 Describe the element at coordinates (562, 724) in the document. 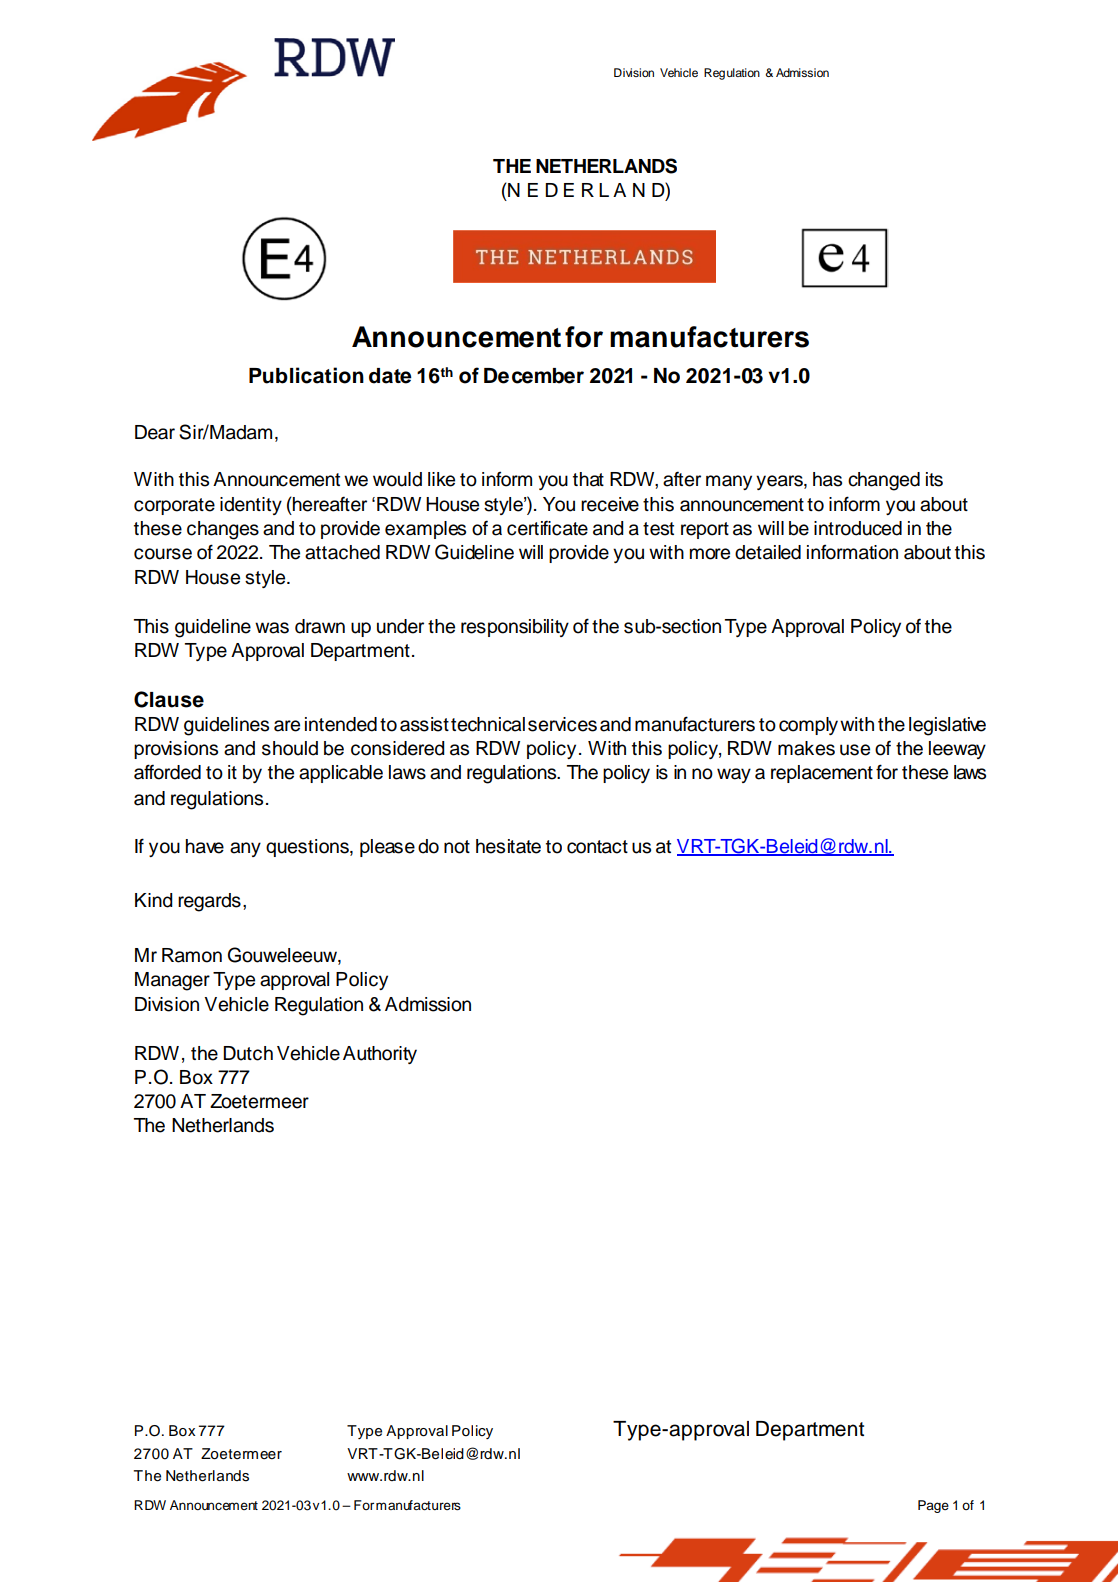

I see `services` at that location.
